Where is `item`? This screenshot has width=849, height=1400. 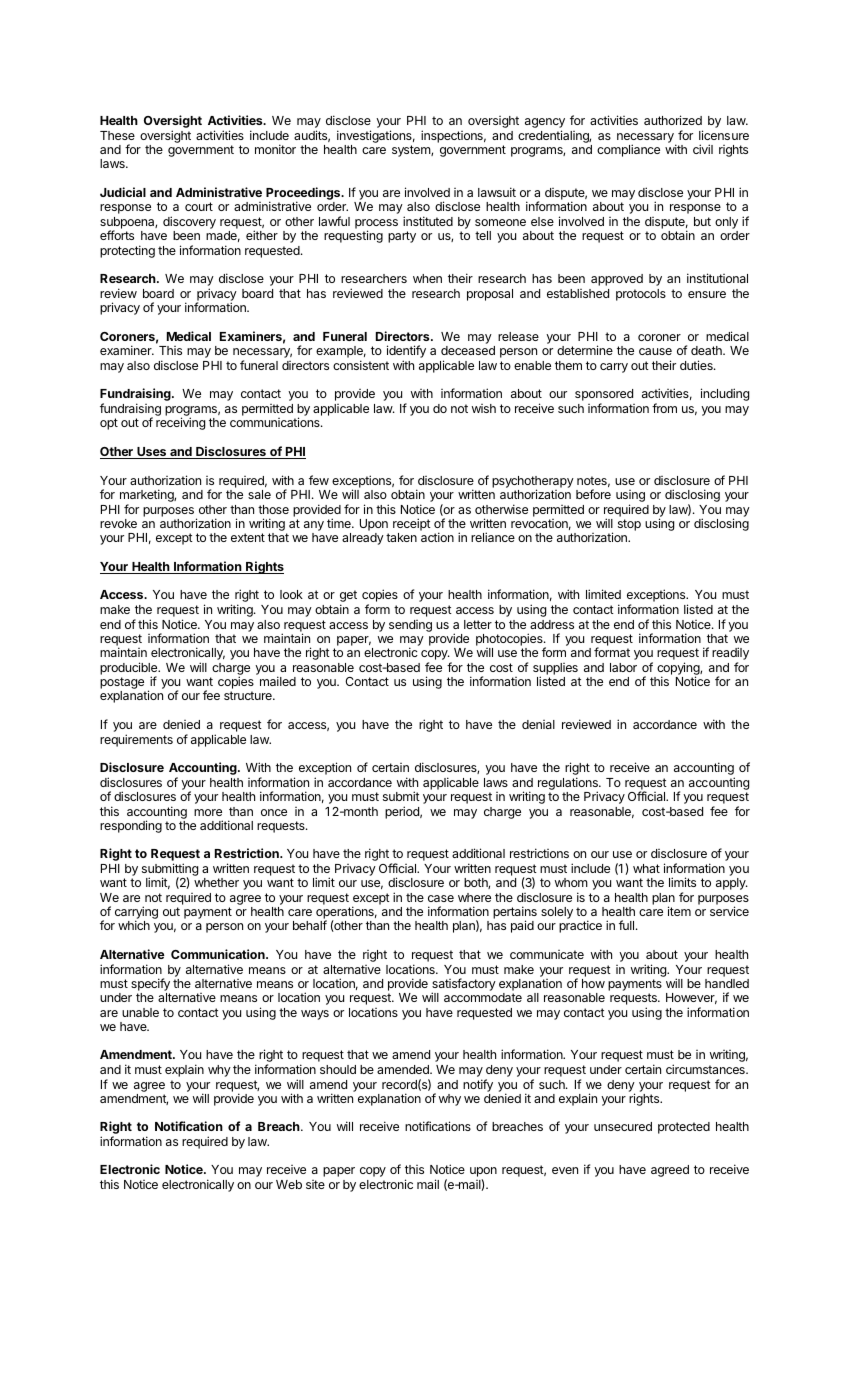 item is located at coordinates (679, 911).
